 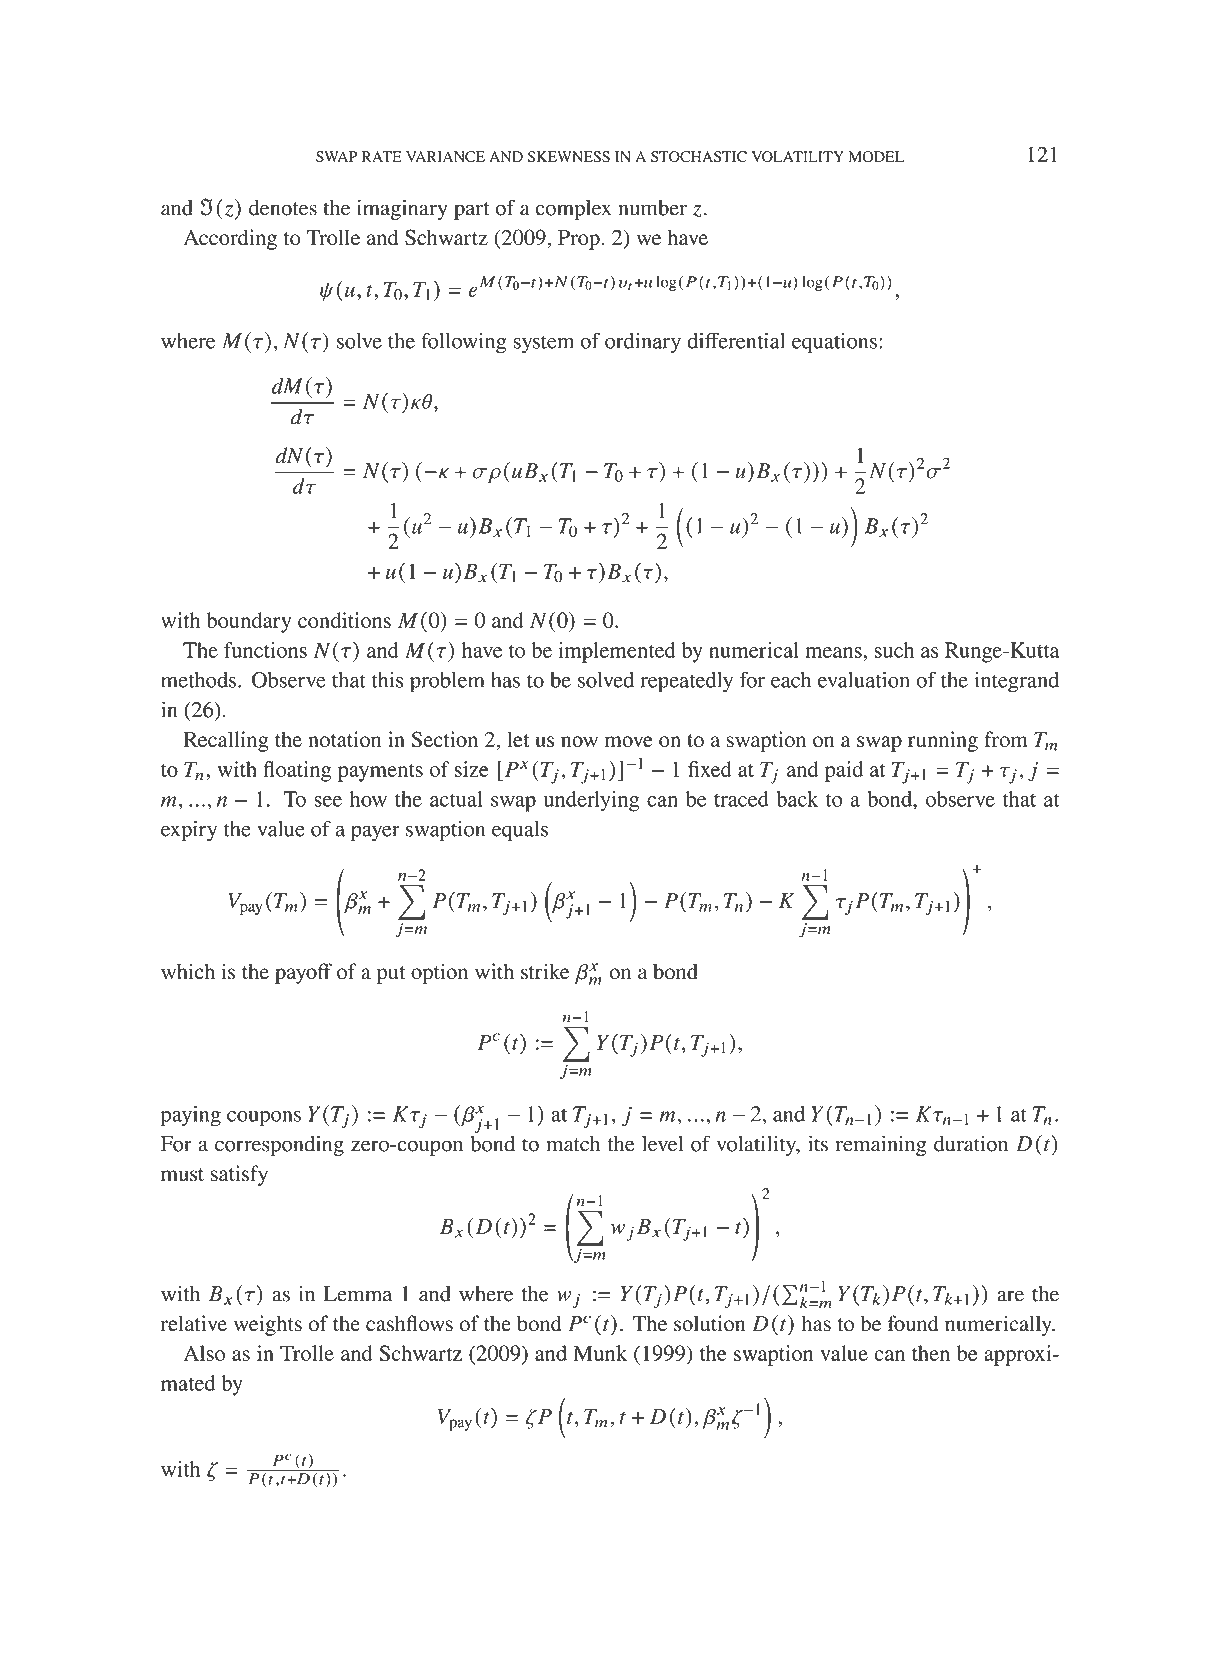 I want to click on Munk, so click(x=600, y=1353).
